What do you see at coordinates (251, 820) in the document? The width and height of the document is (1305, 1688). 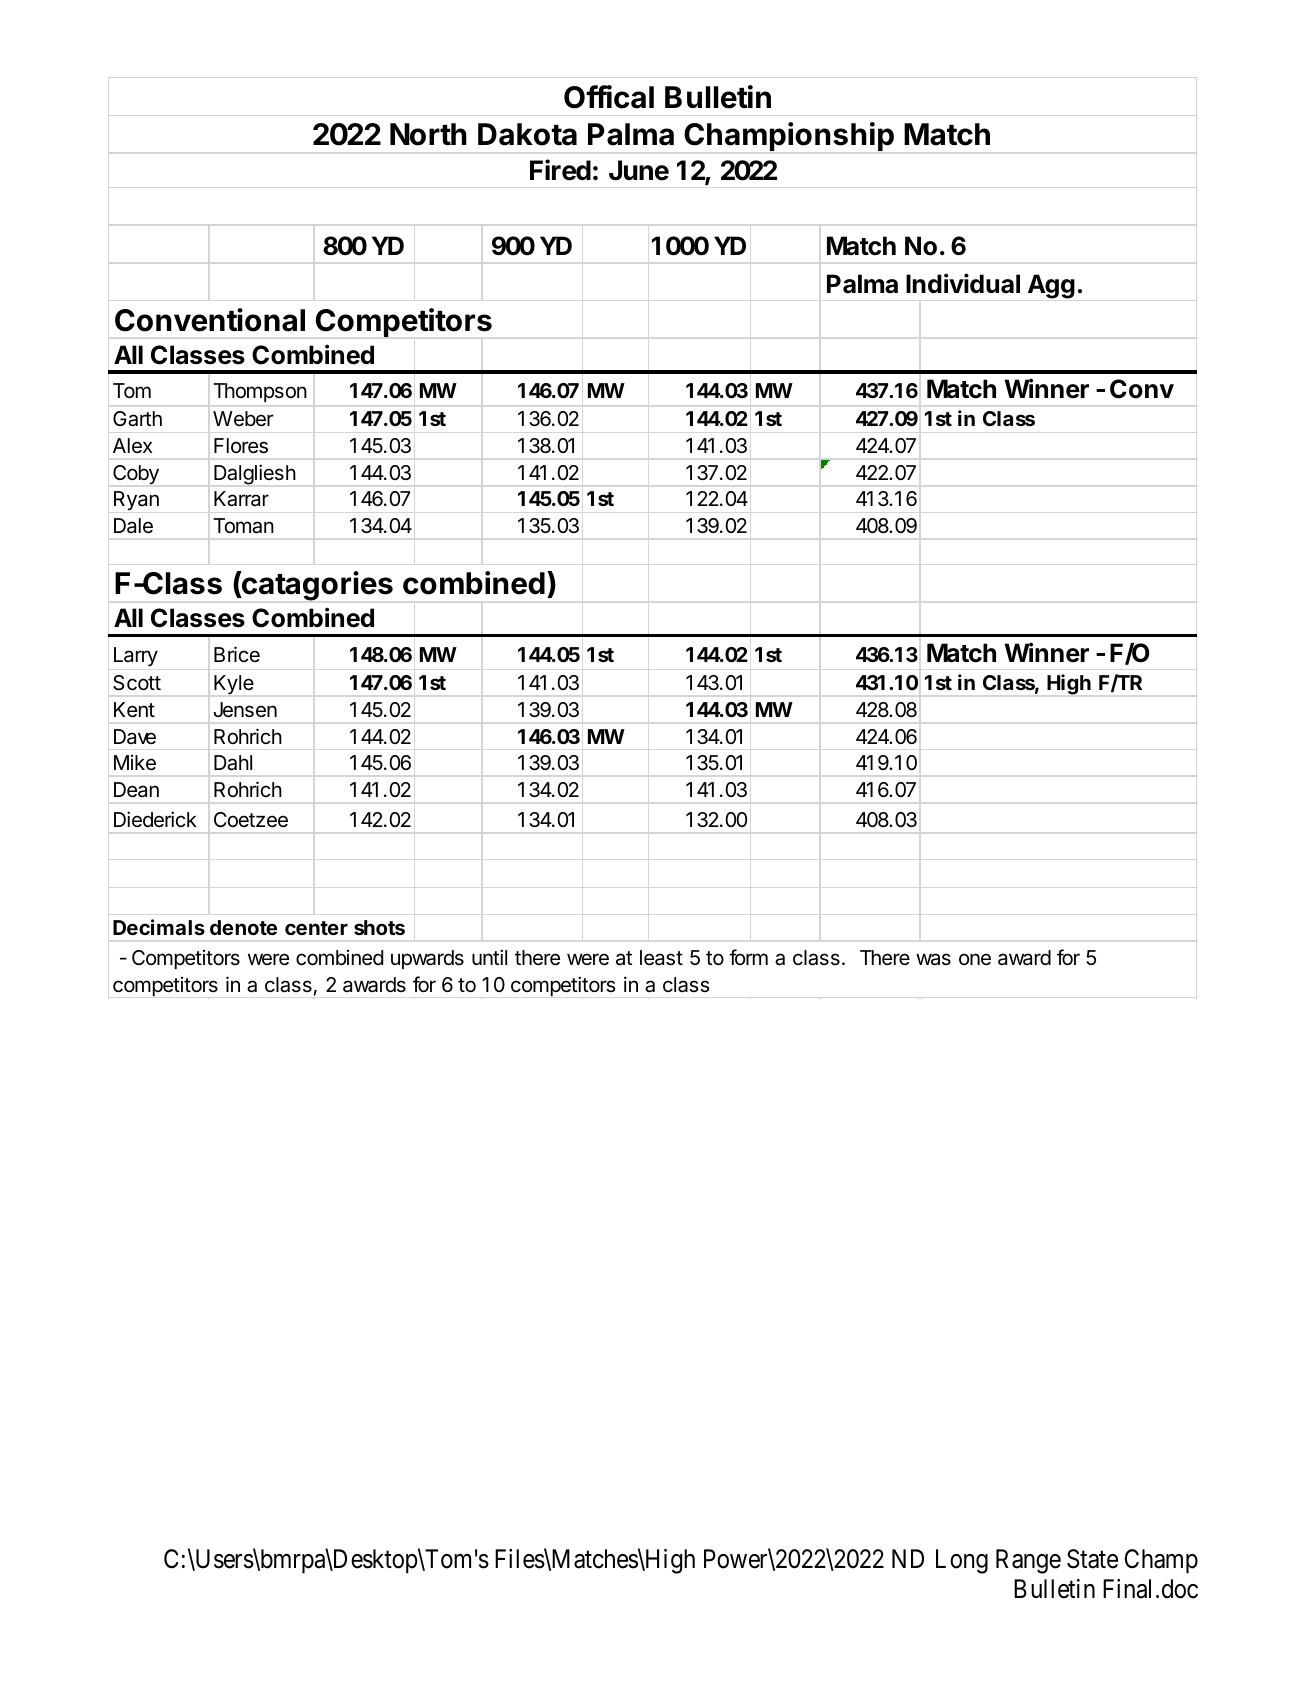 I see `Coetzee` at bounding box center [251, 820].
